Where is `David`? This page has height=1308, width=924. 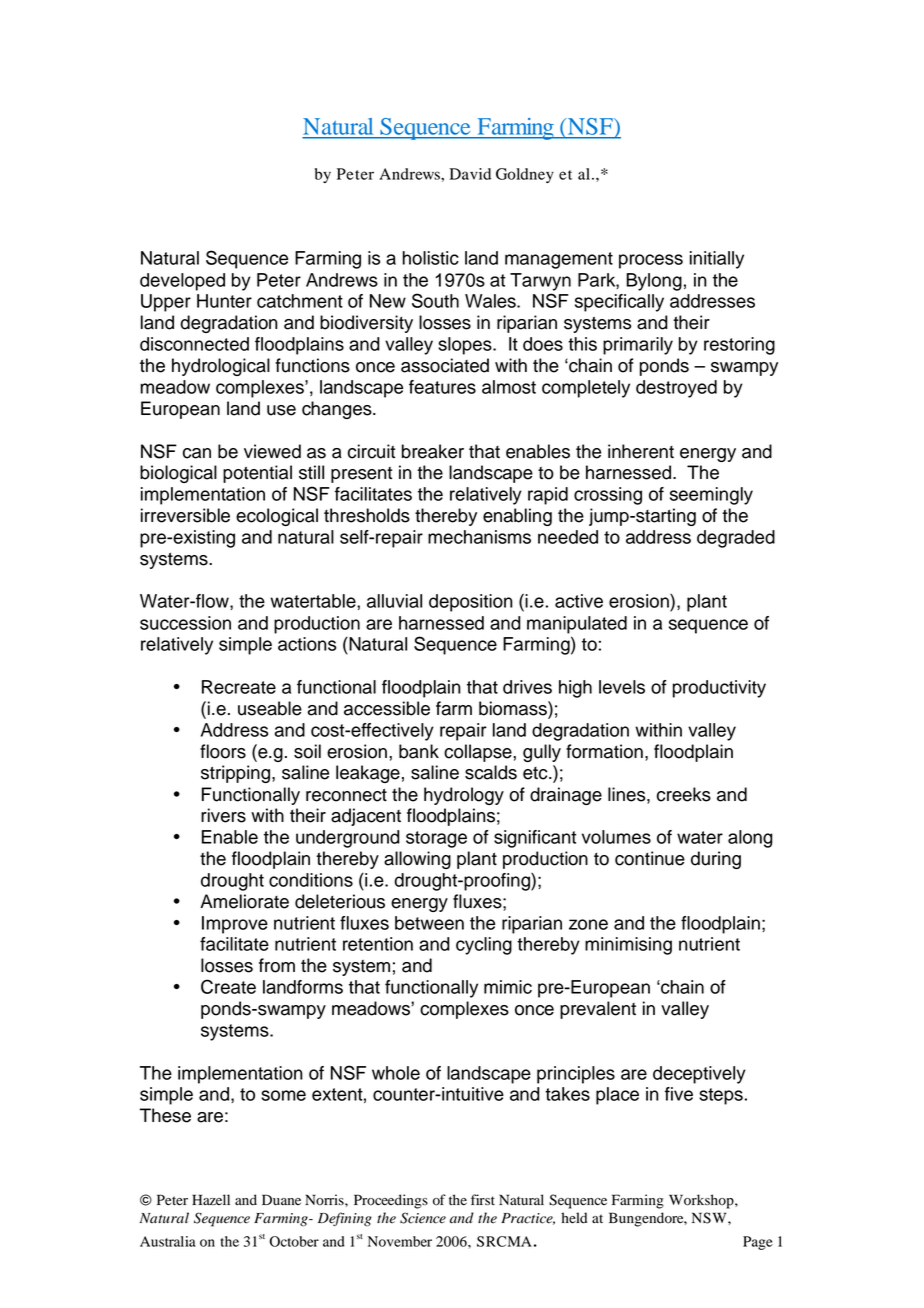 David is located at coordinates (470, 174).
